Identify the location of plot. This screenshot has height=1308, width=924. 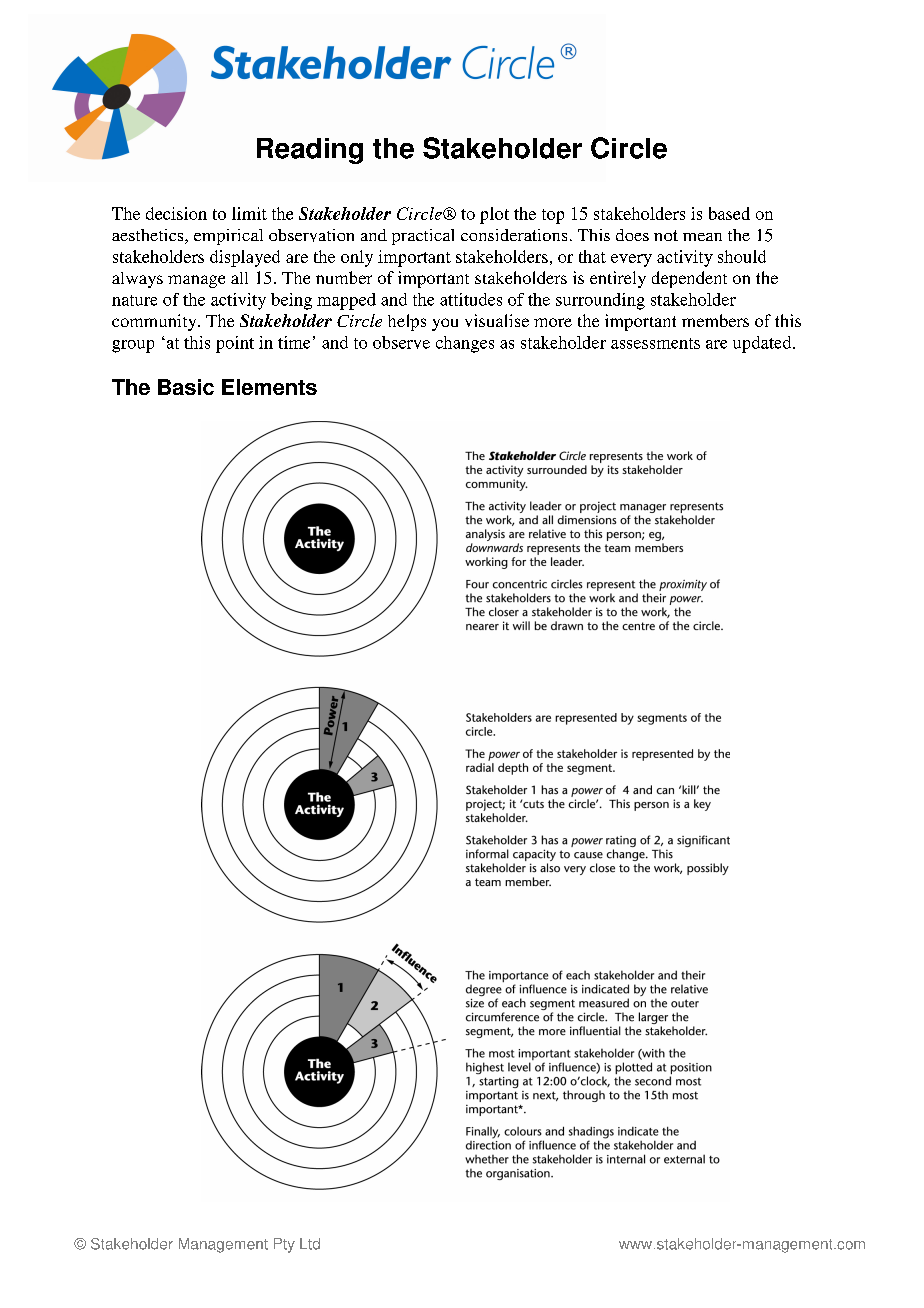
(494, 215).
